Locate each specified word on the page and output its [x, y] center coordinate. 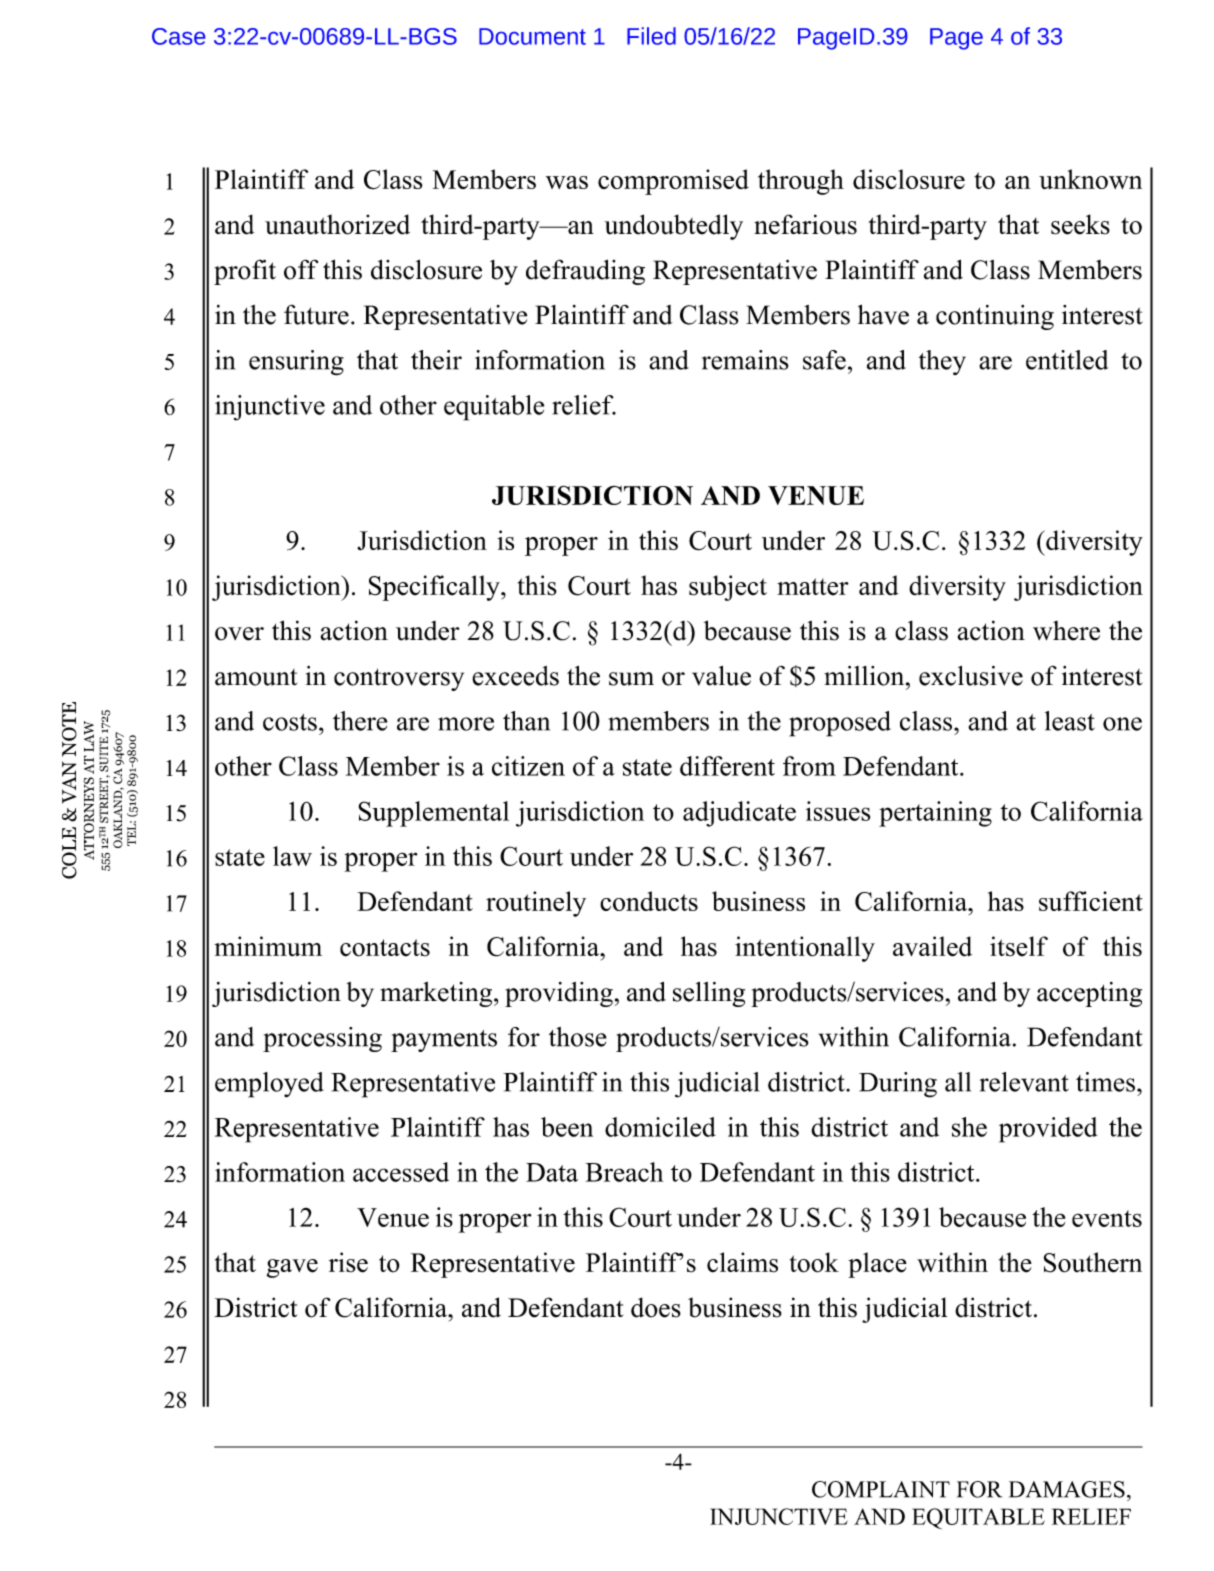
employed [269, 1085]
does [656, 1307]
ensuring [296, 363]
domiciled [660, 1127]
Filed [651, 36]
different [727, 766]
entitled [1067, 360]
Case [178, 36]
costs [290, 722]
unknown [1090, 179]
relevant [1024, 1082]
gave [292, 1268]
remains [745, 360]
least [1070, 721]
